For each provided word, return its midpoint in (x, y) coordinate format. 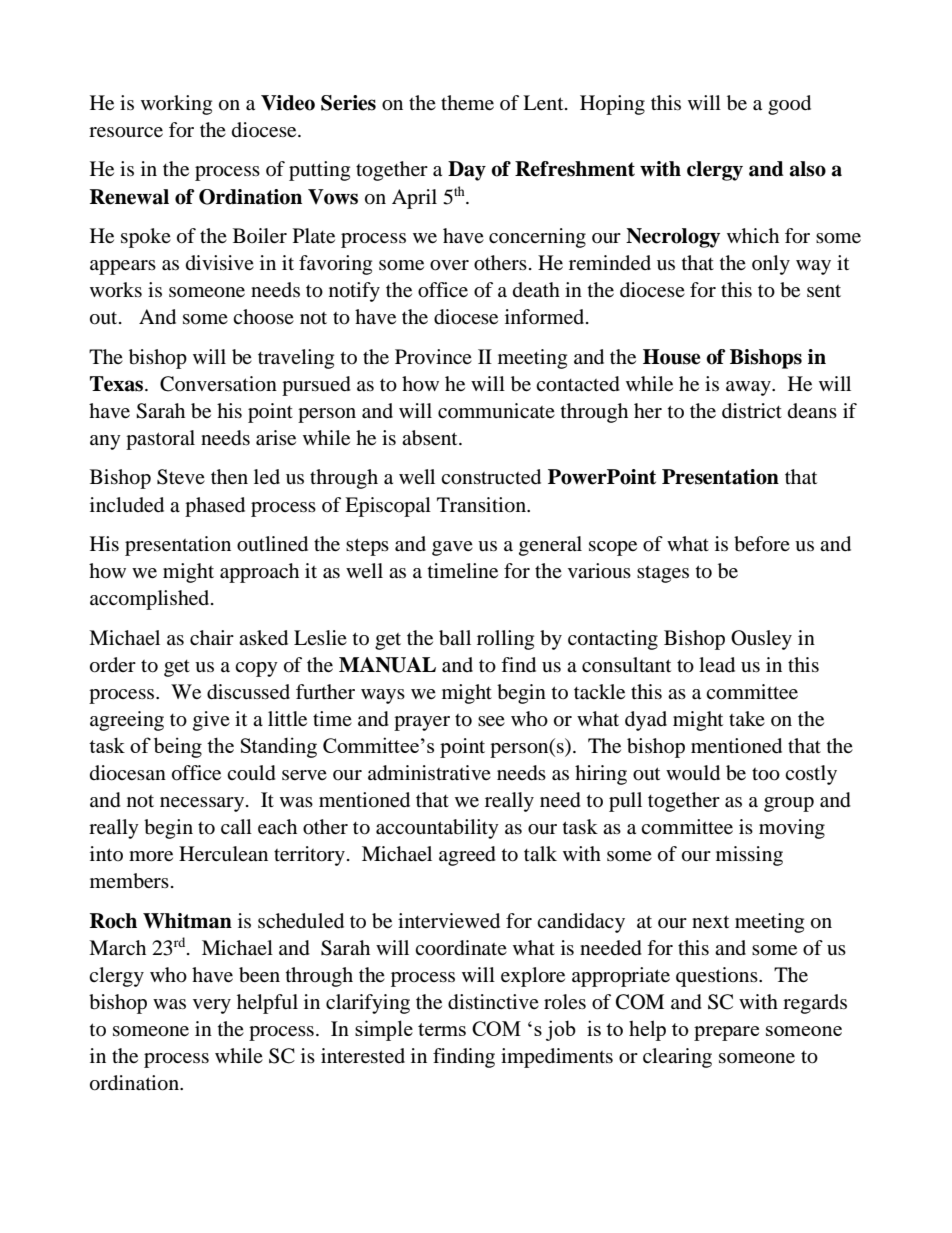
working (176, 105)
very (212, 1006)
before (762, 544)
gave (452, 548)
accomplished (151, 600)
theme (467, 102)
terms (442, 1029)
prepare (726, 1033)
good (789, 105)
